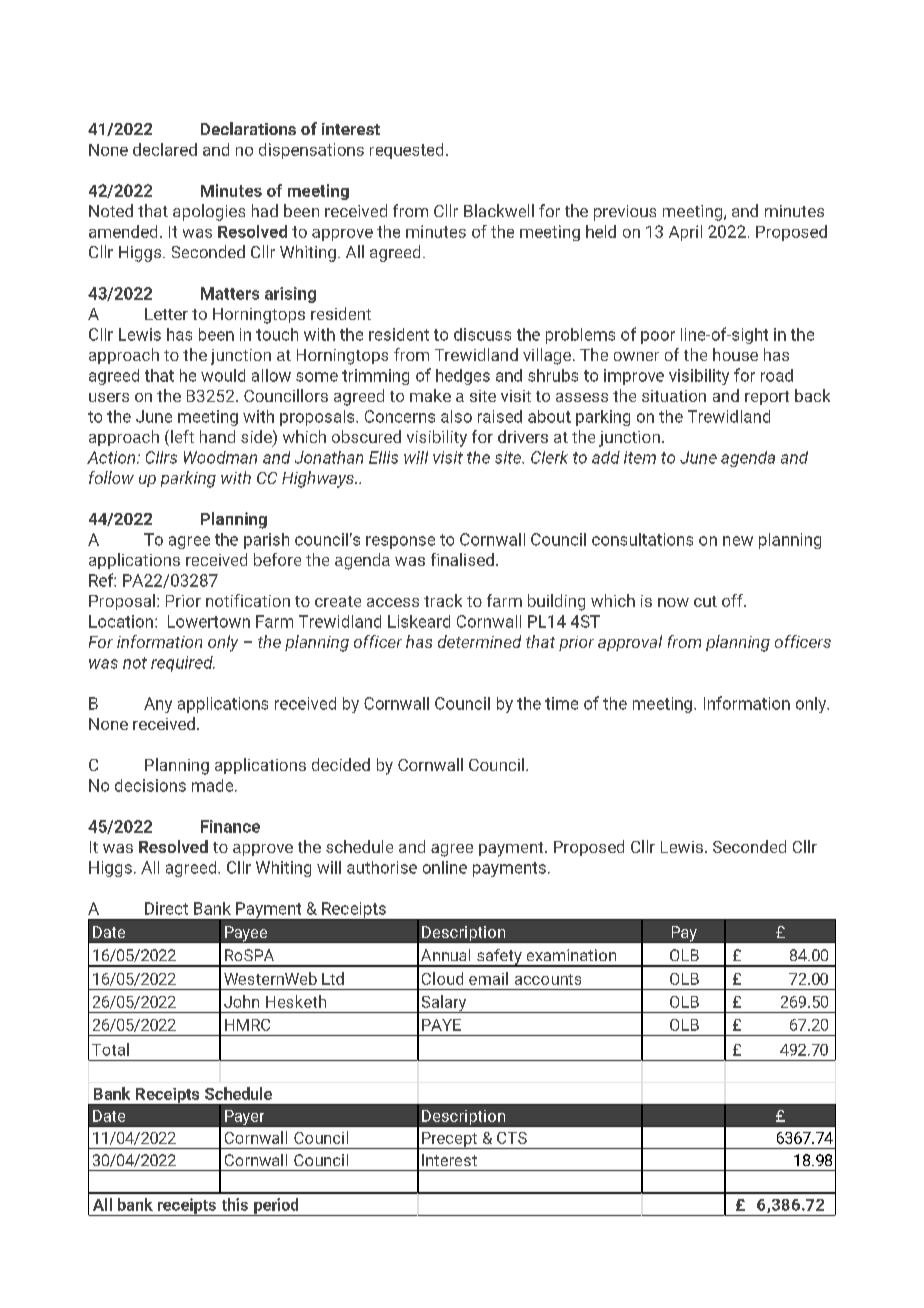  I want to click on declared, so click(165, 149).
